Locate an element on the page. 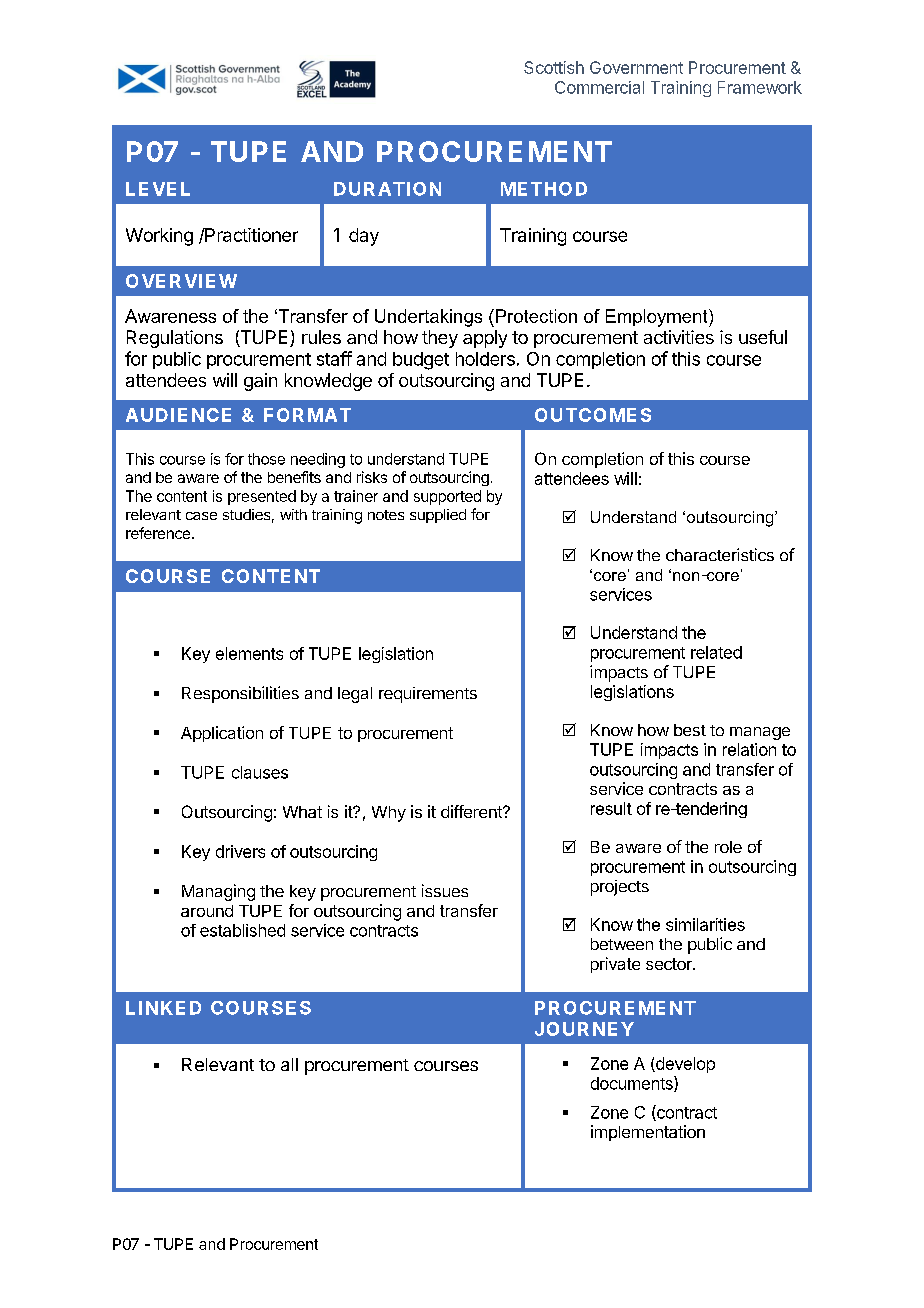 This page has height=1308, width=924. those is located at coordinates (266, 459).
